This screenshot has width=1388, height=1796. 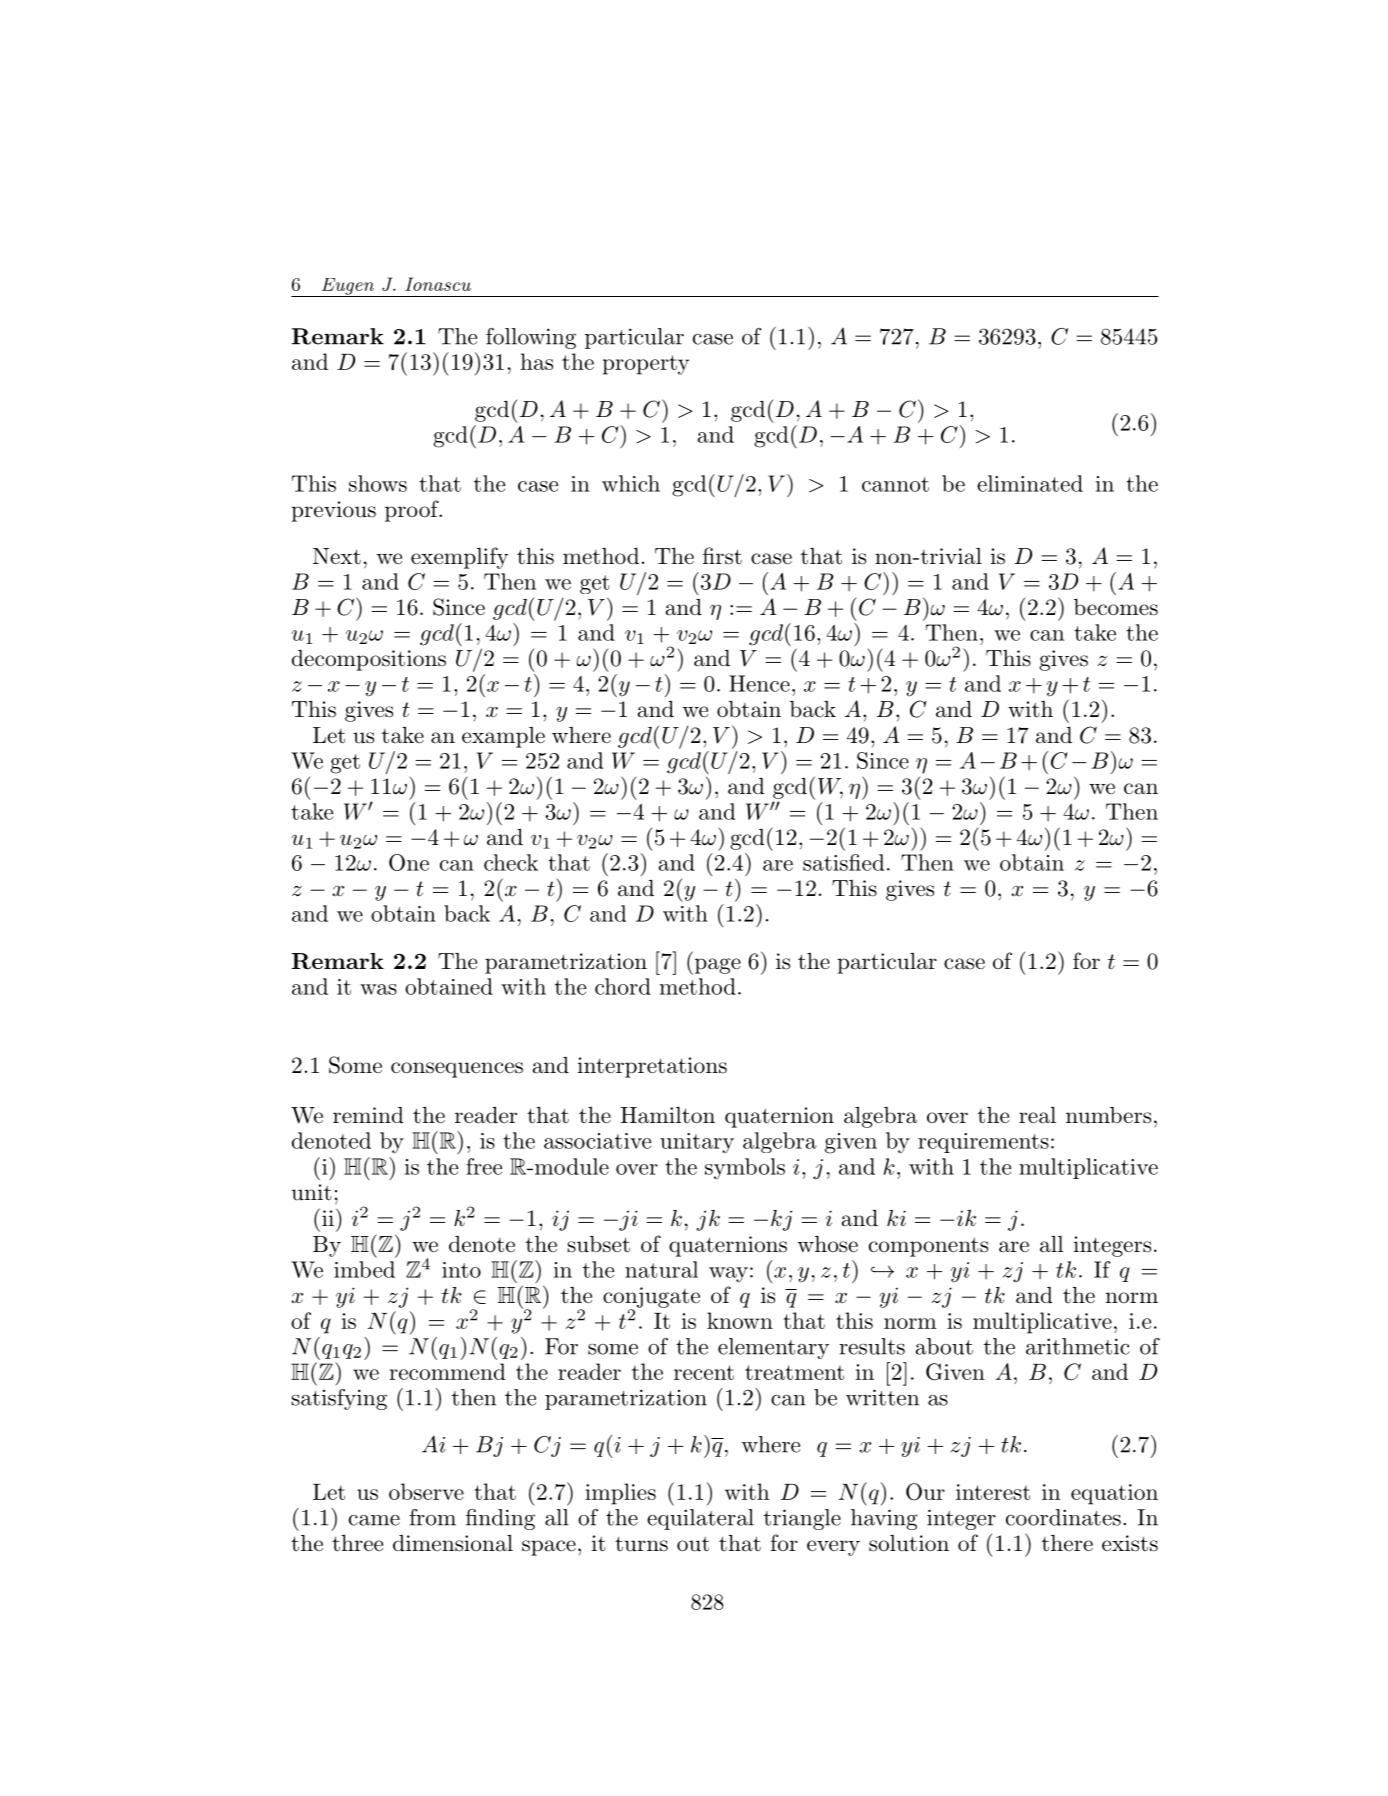 What do you see at coordinates (716, 966) in the screenshot?
I see `page` at bounding box center [716, 966].
